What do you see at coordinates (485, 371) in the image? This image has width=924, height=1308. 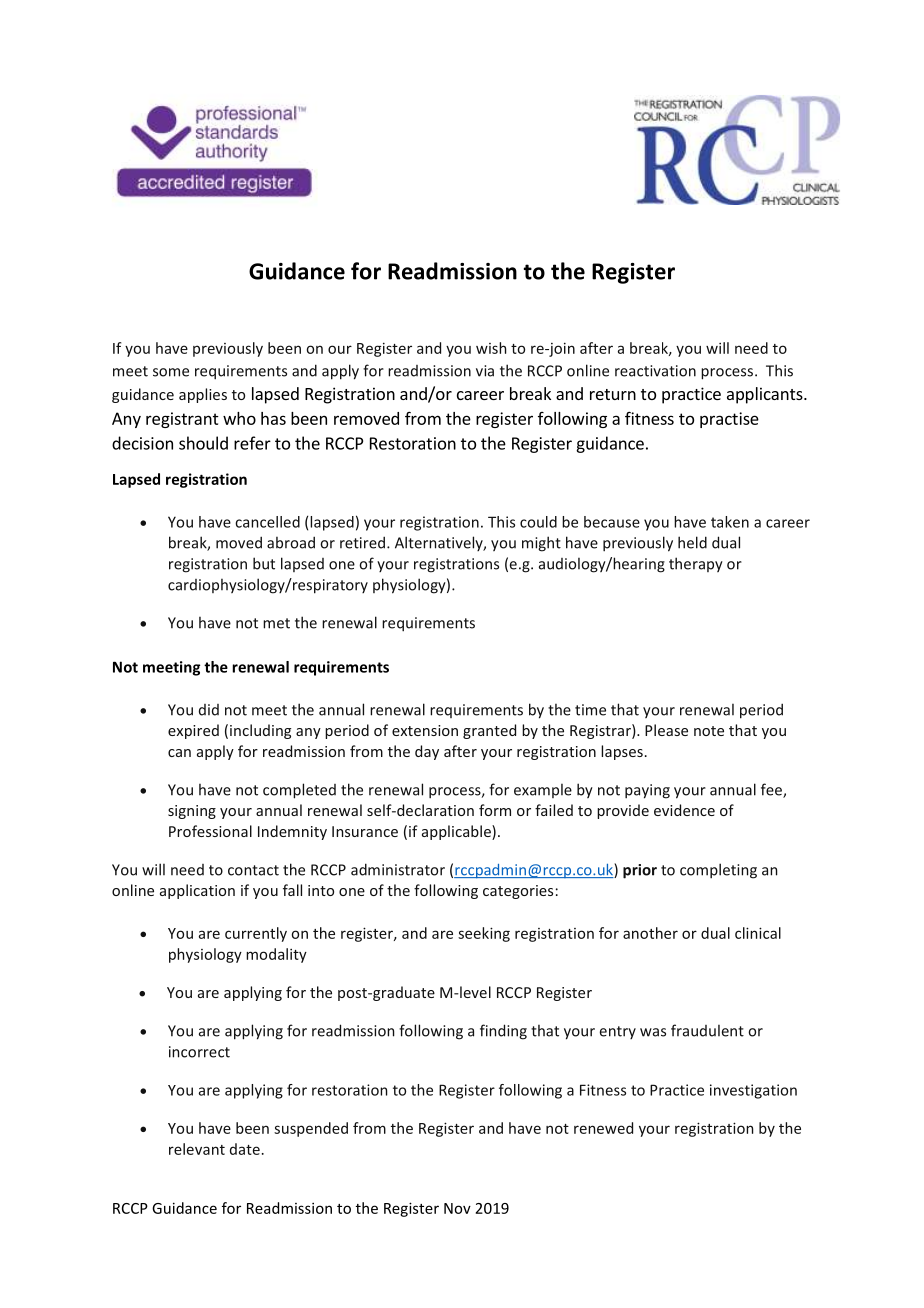 I see `via` at bounding box center [485, 371].
